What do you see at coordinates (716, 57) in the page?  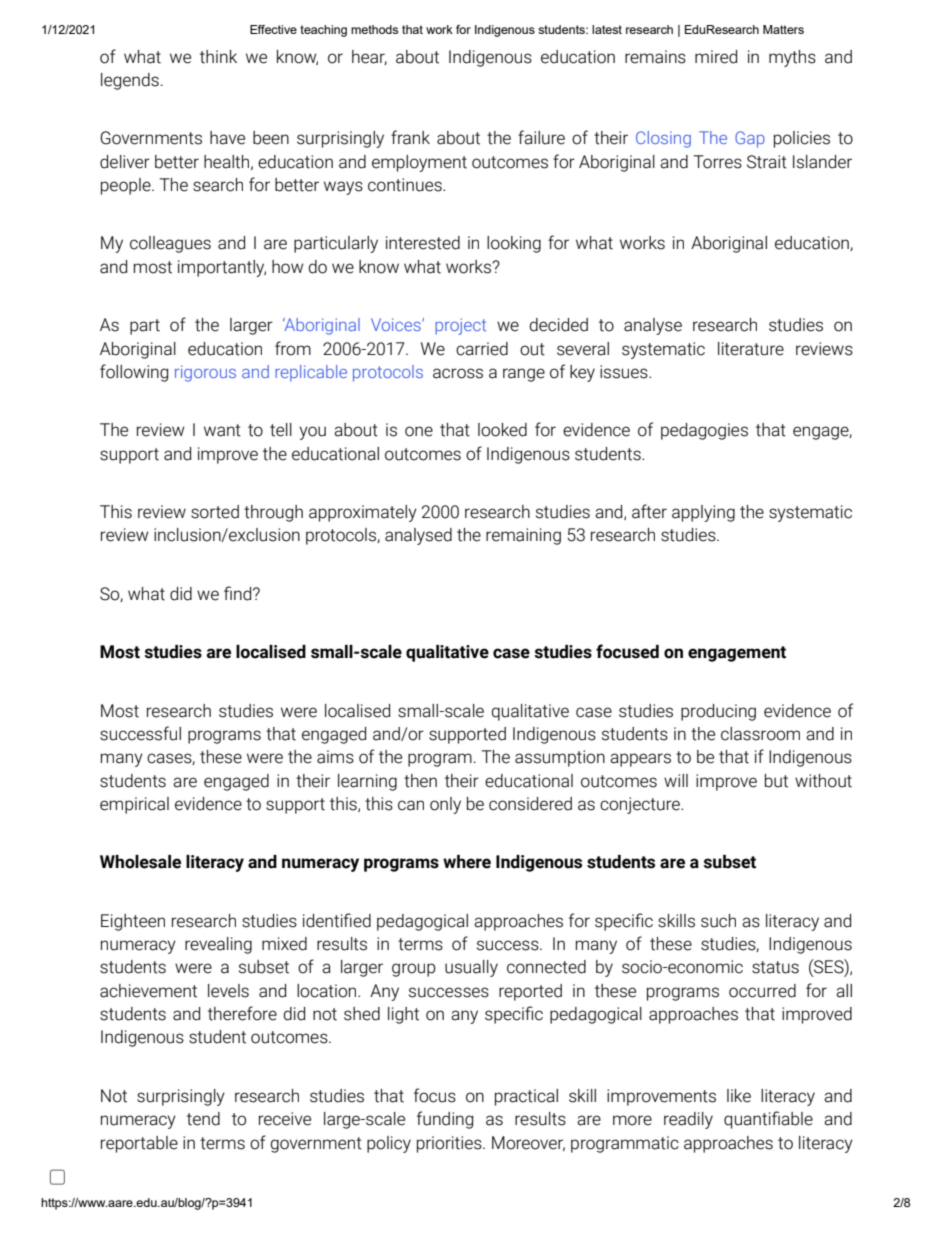 I see `mired` at bounding box center [716, 57].
